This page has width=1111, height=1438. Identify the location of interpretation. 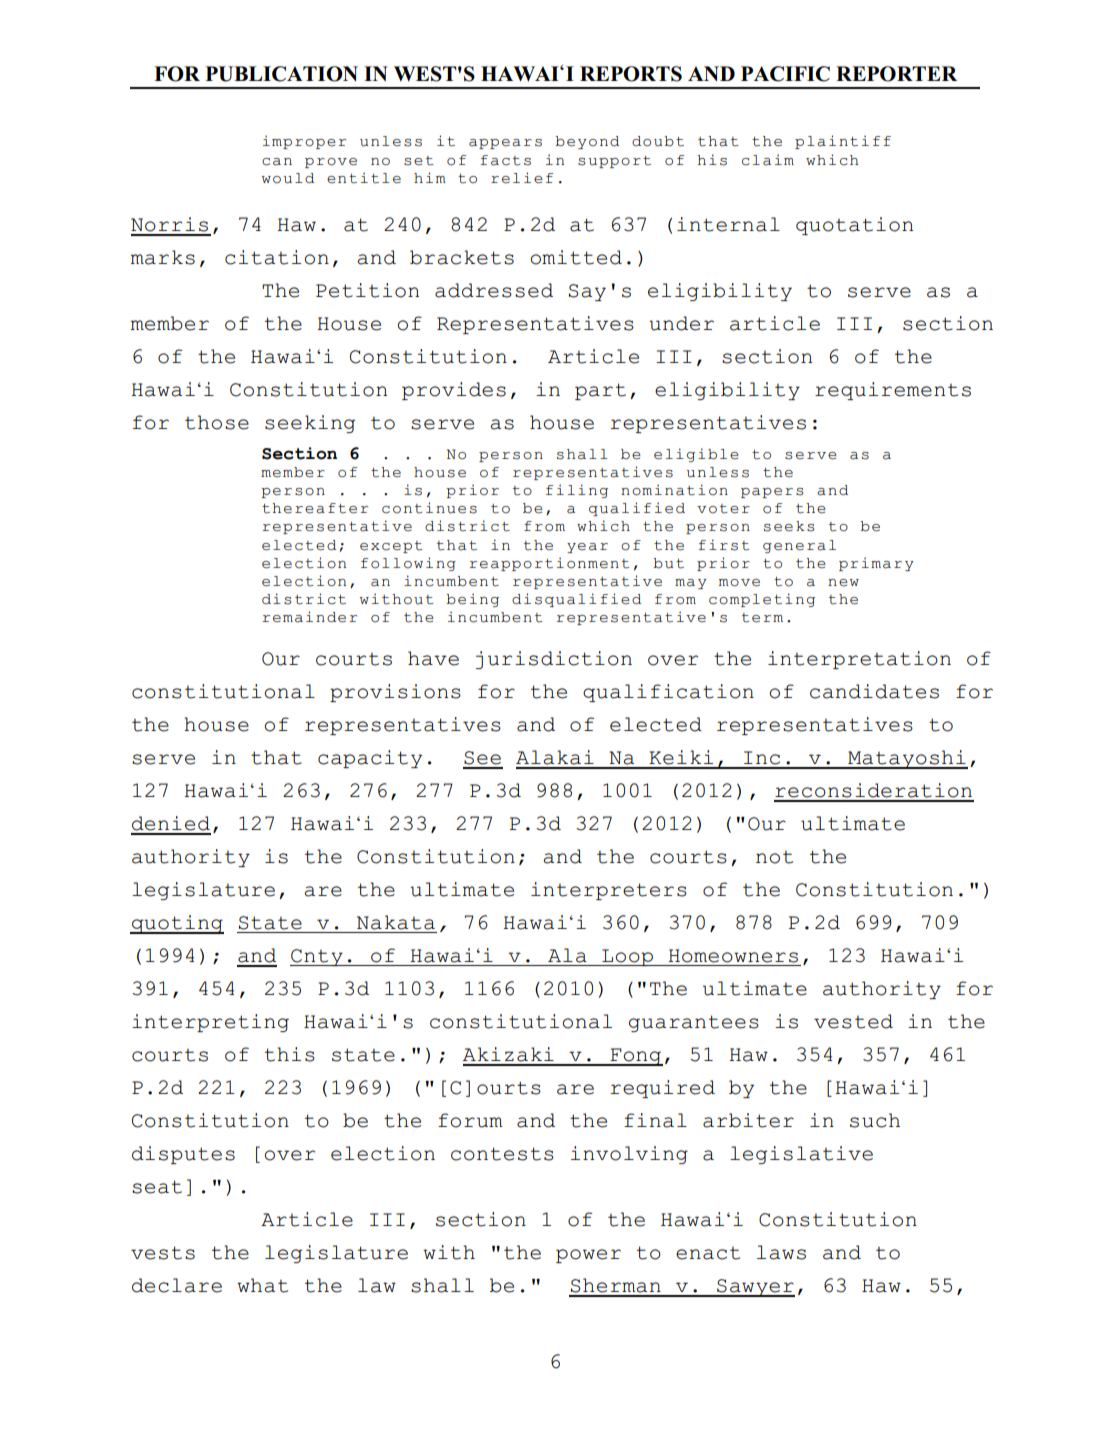
(859, 660).
